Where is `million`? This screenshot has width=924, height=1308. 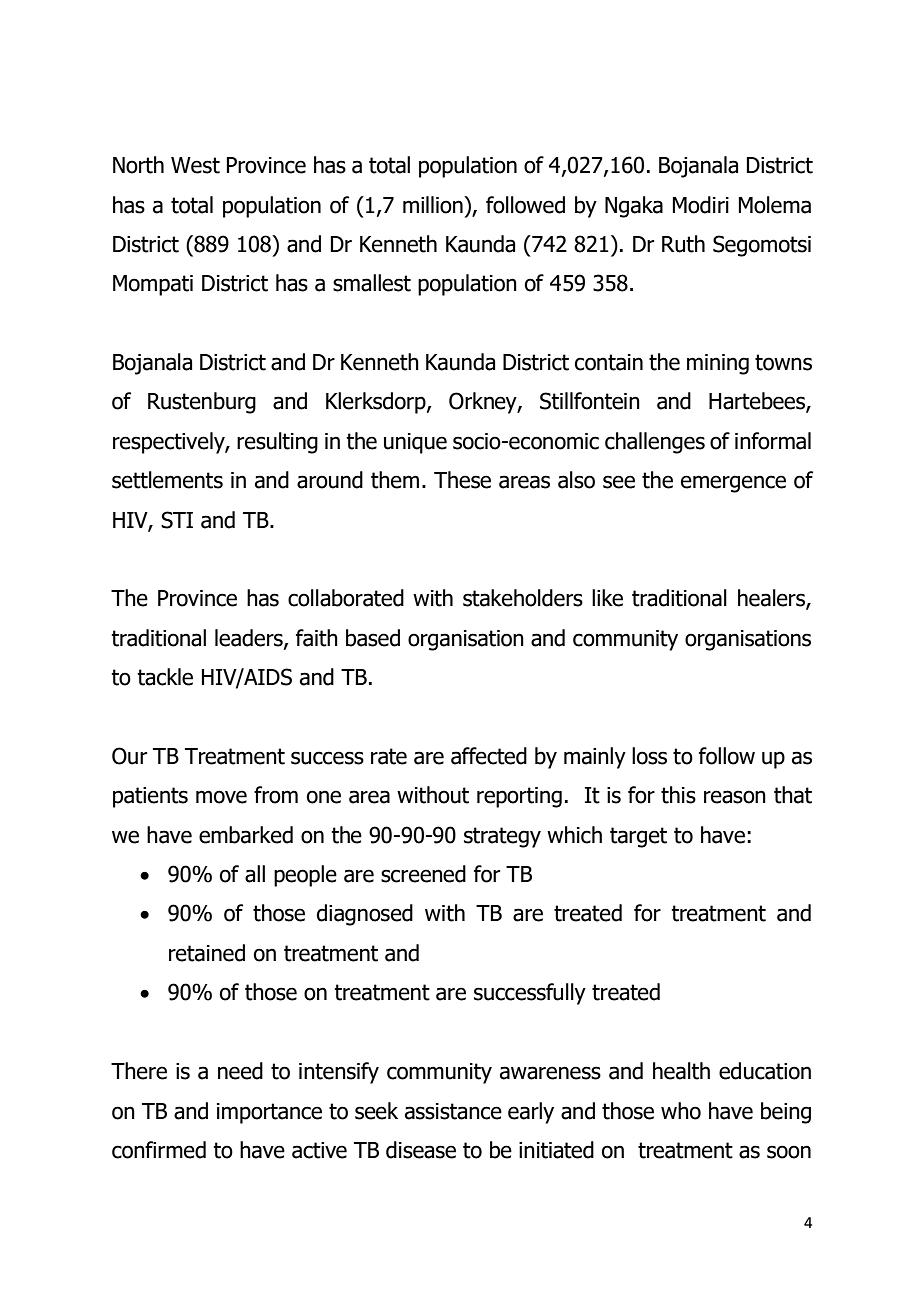 million is located at coordinates (434, 205).
